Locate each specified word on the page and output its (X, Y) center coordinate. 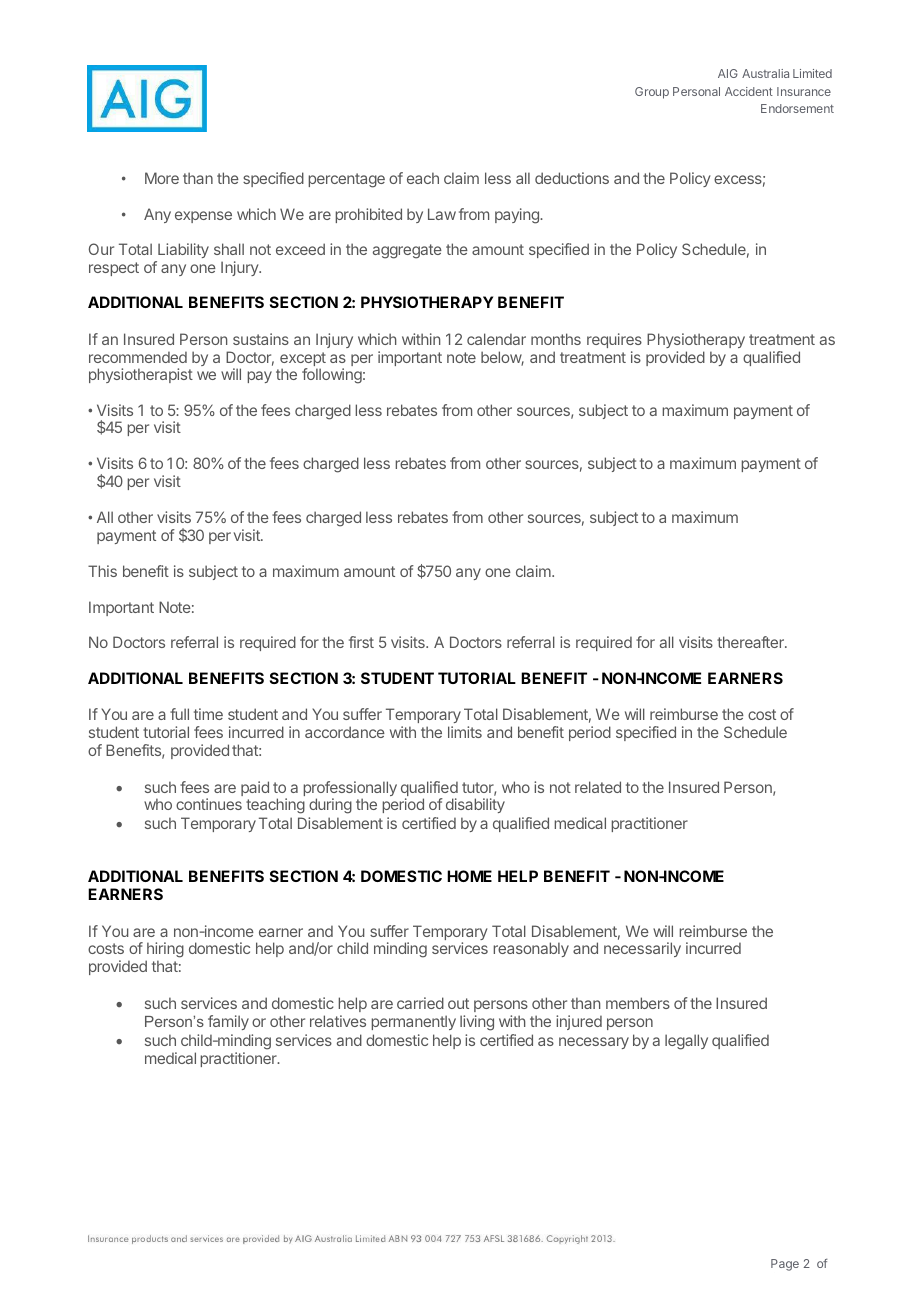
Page (785, 1265)
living (477, 1023)
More (162, 178)
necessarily (642, 949)
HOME (469, 876)
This (102, 571)
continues (209, 804)
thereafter (751, 642)
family (228, 1022)
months (556, 339)
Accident (749, 91)
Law (442, 214)
